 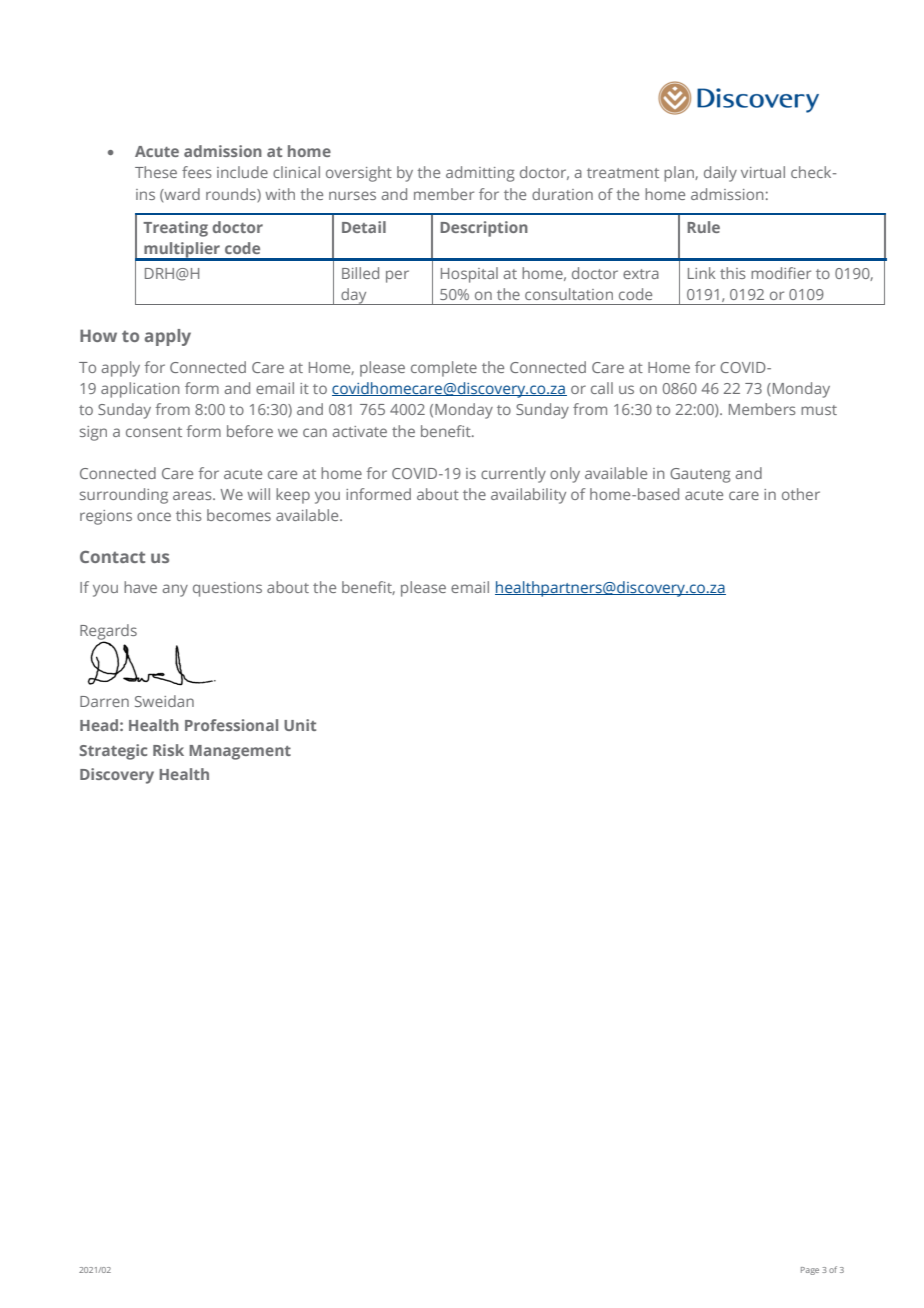 What do you see at coordinates (168, 750) in the document?
I see `Risk` at bounding box center [168, 750].
